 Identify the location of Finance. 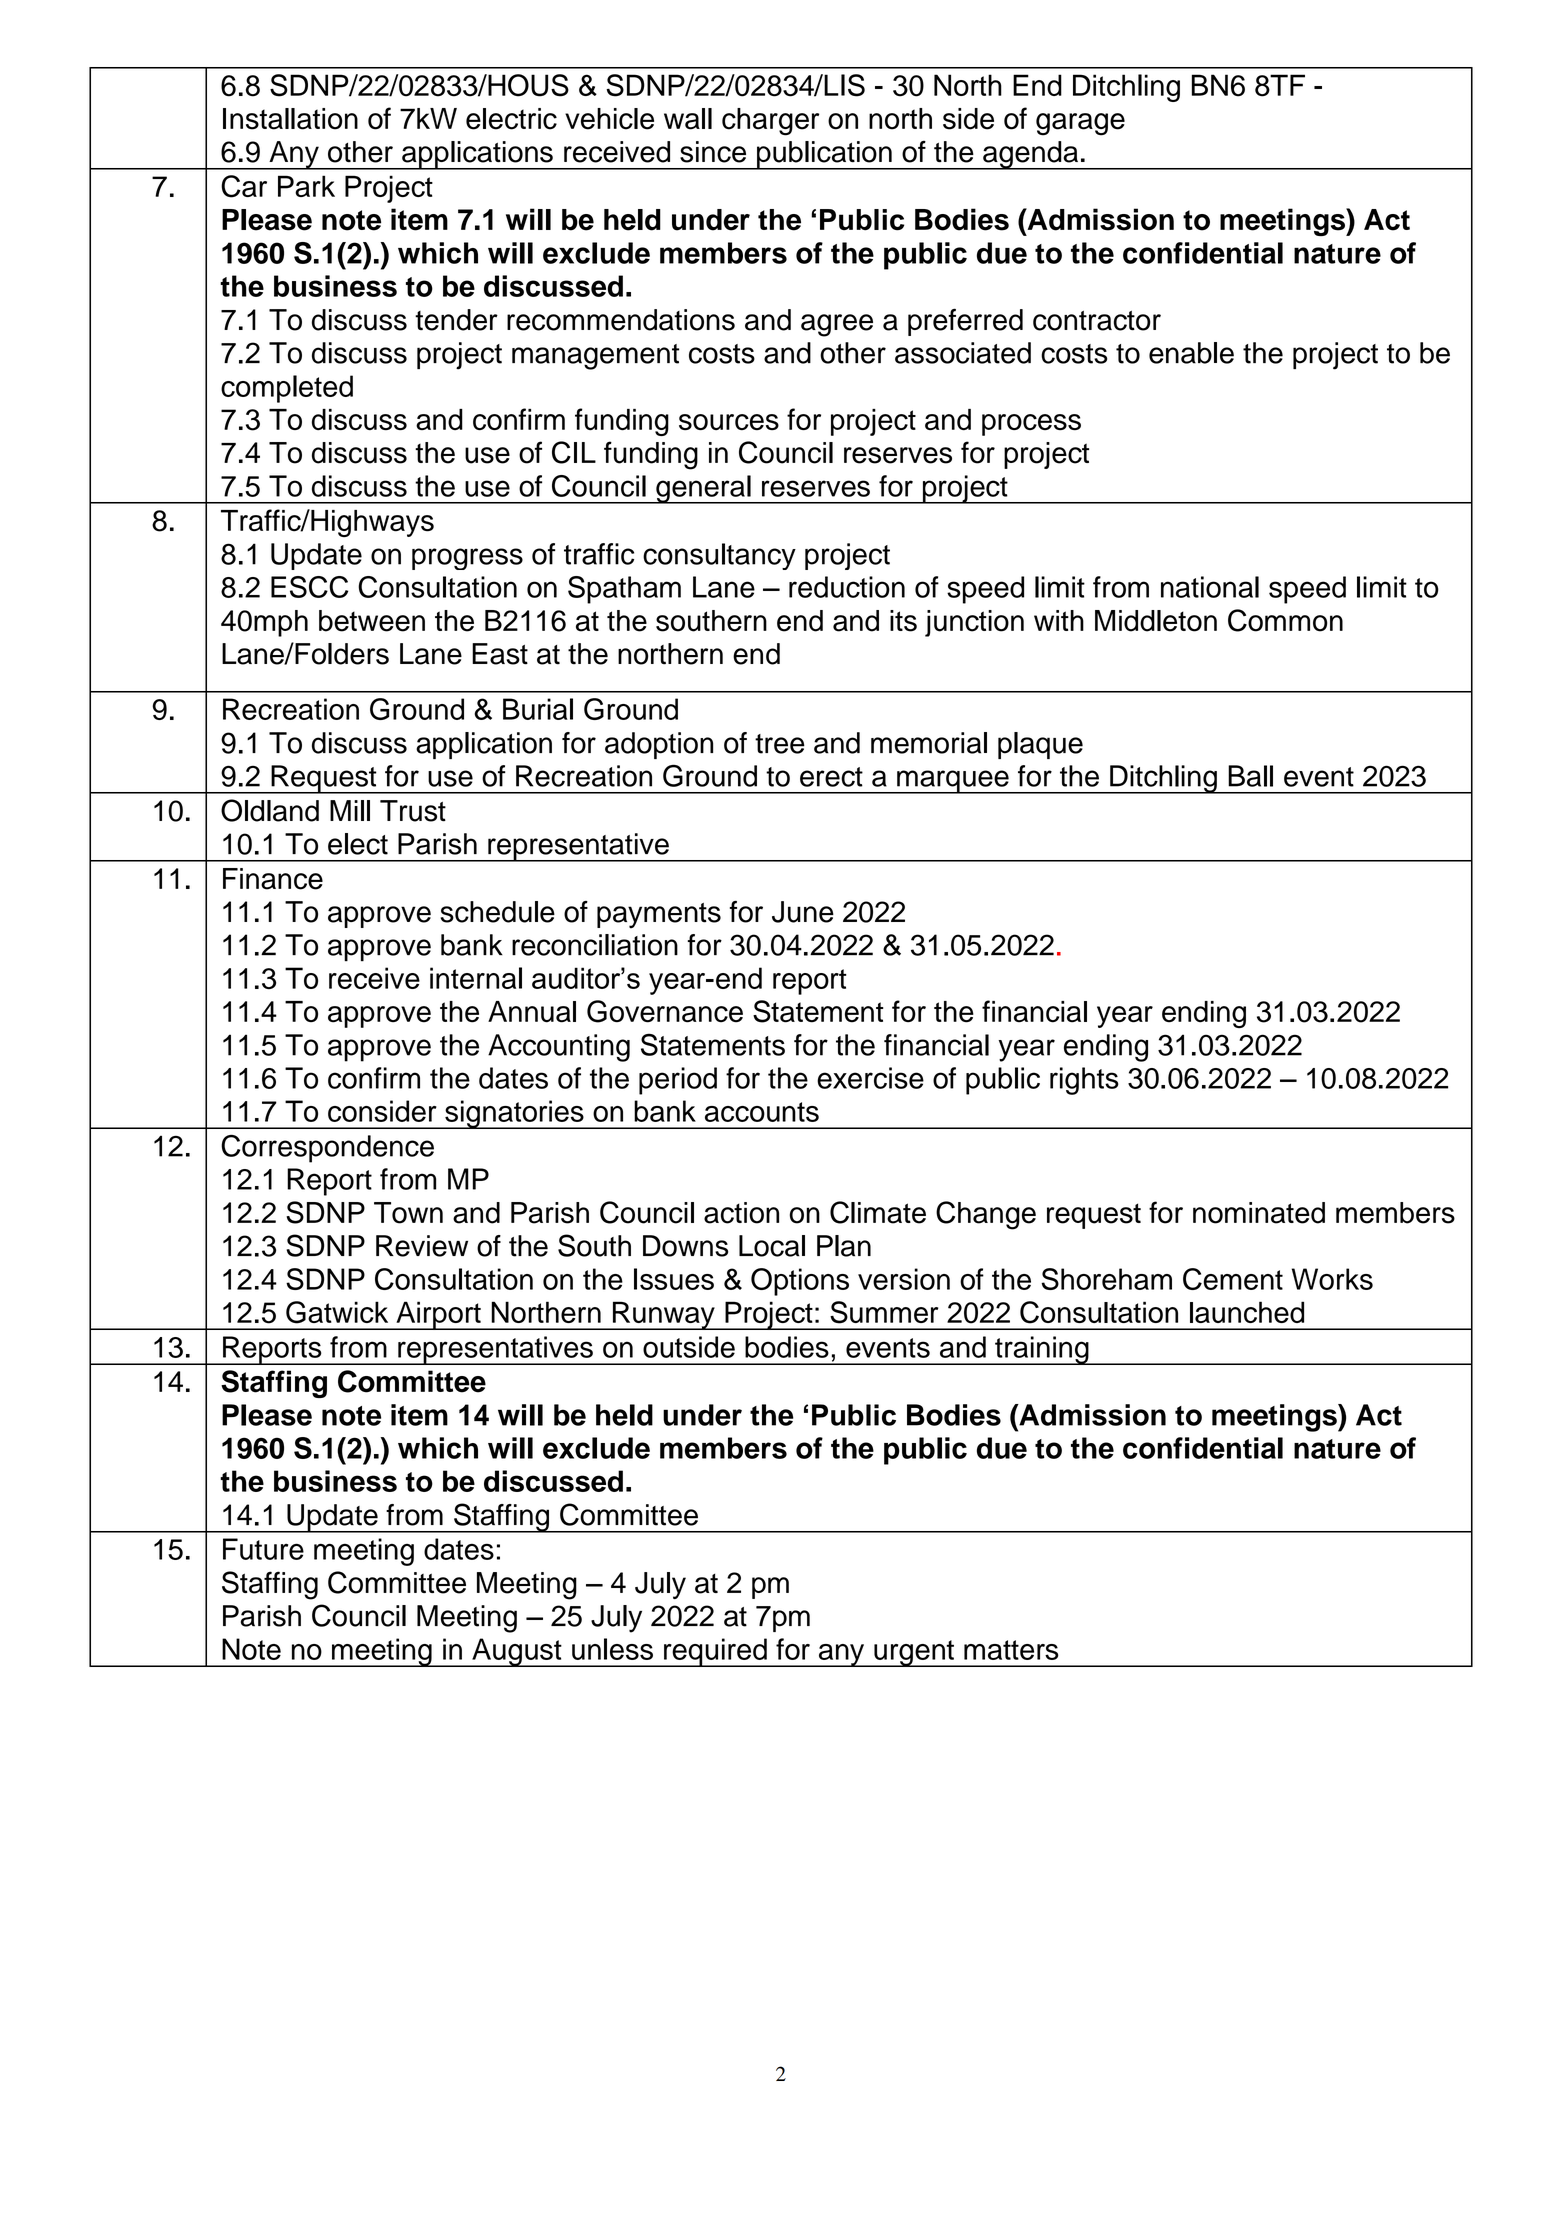
(273, 879).
